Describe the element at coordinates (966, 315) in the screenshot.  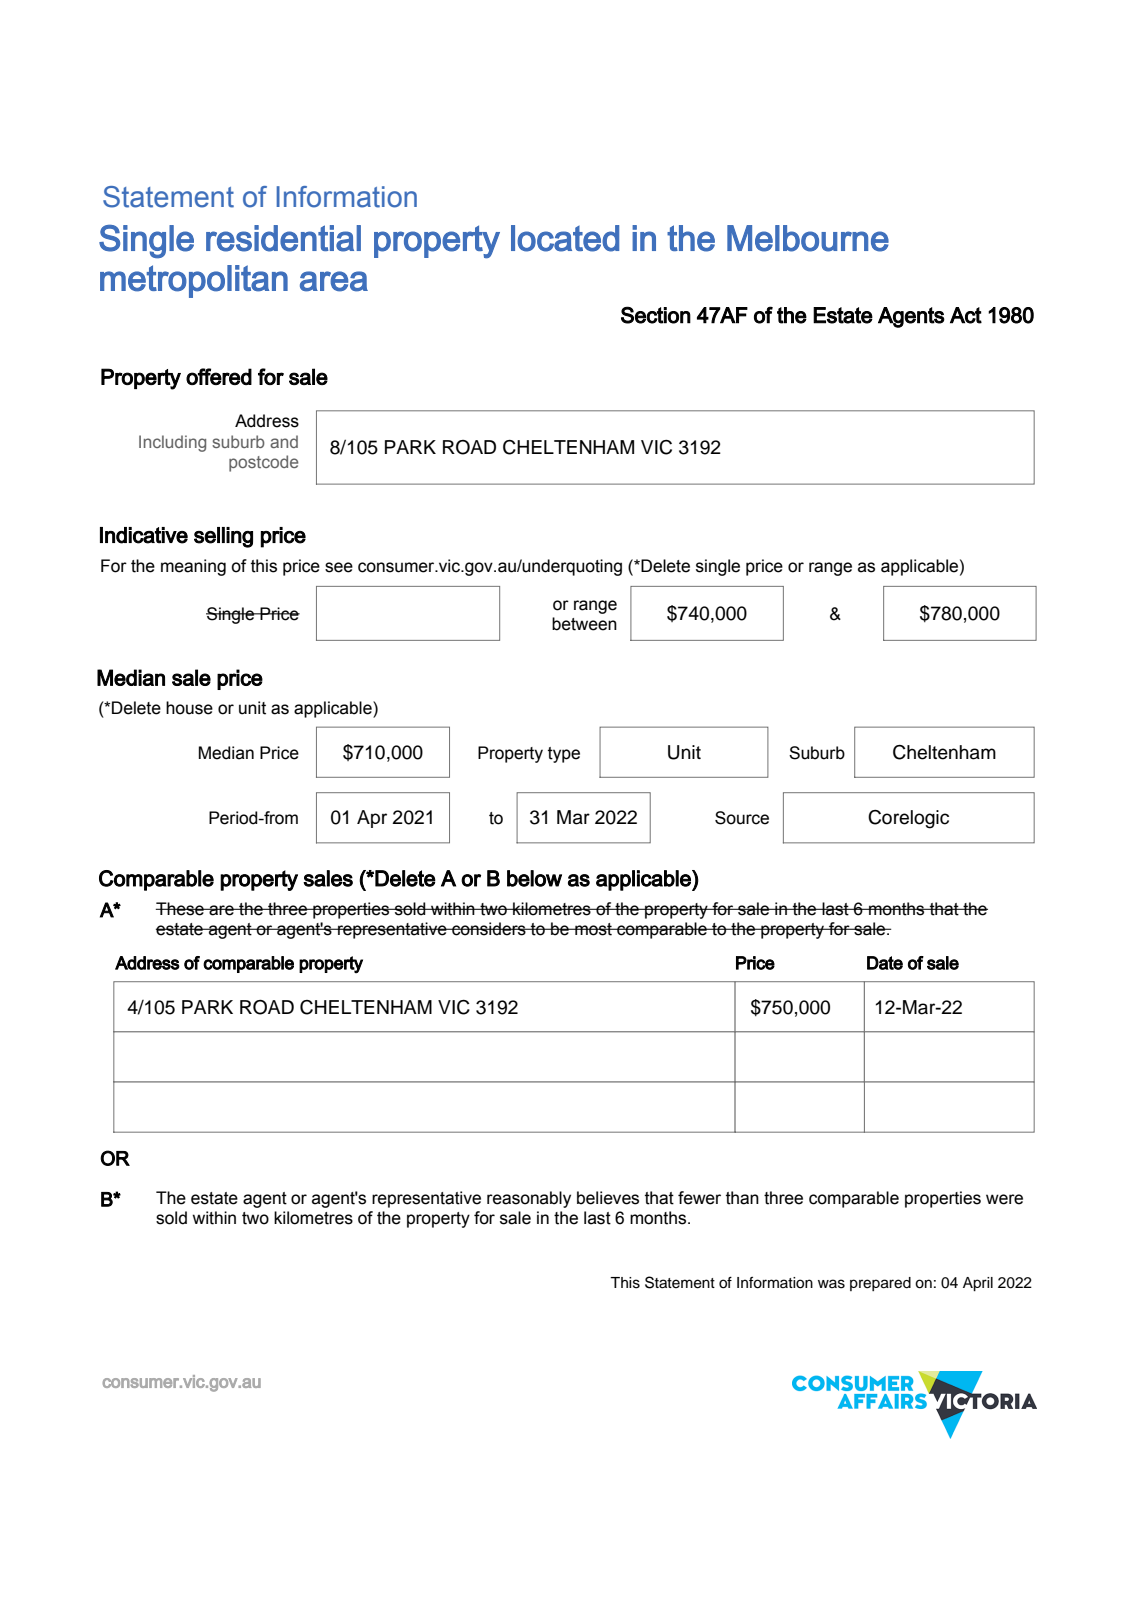
I see `Act` at that location.
